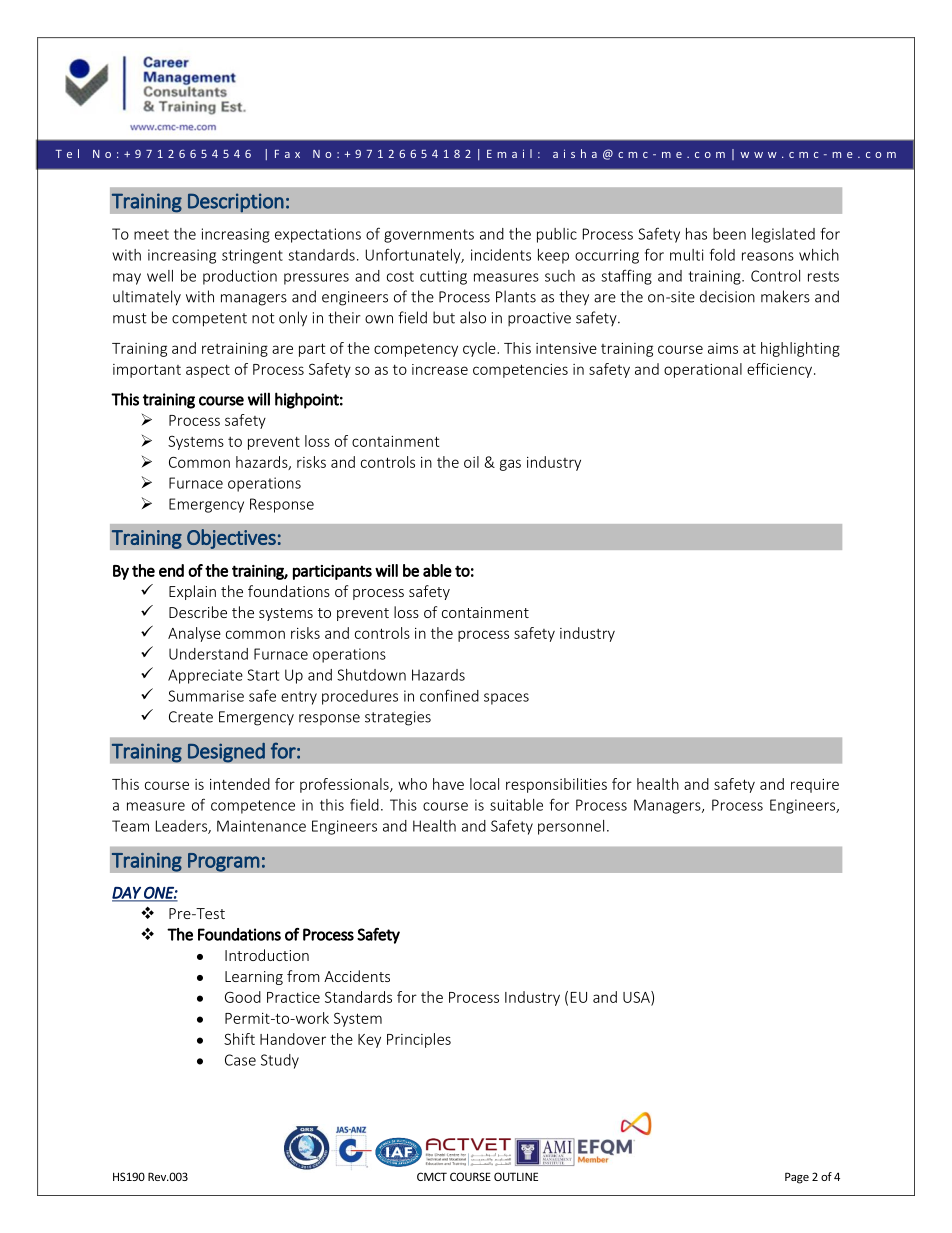 The image size is (952, 1233). I want to click on Description, so click(236, 203).
